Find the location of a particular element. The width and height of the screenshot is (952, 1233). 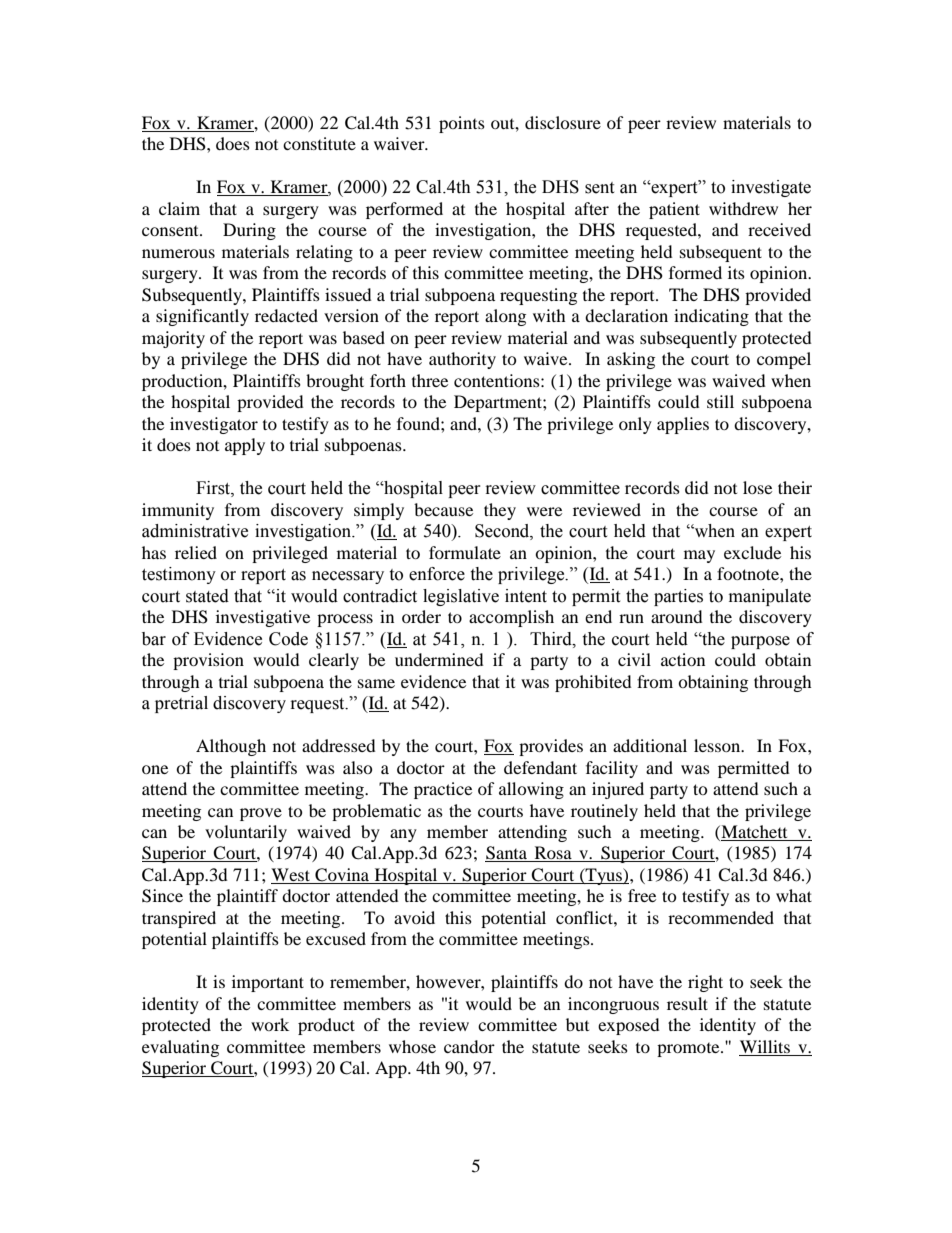

investigate is located at coordinates (771, 188).
